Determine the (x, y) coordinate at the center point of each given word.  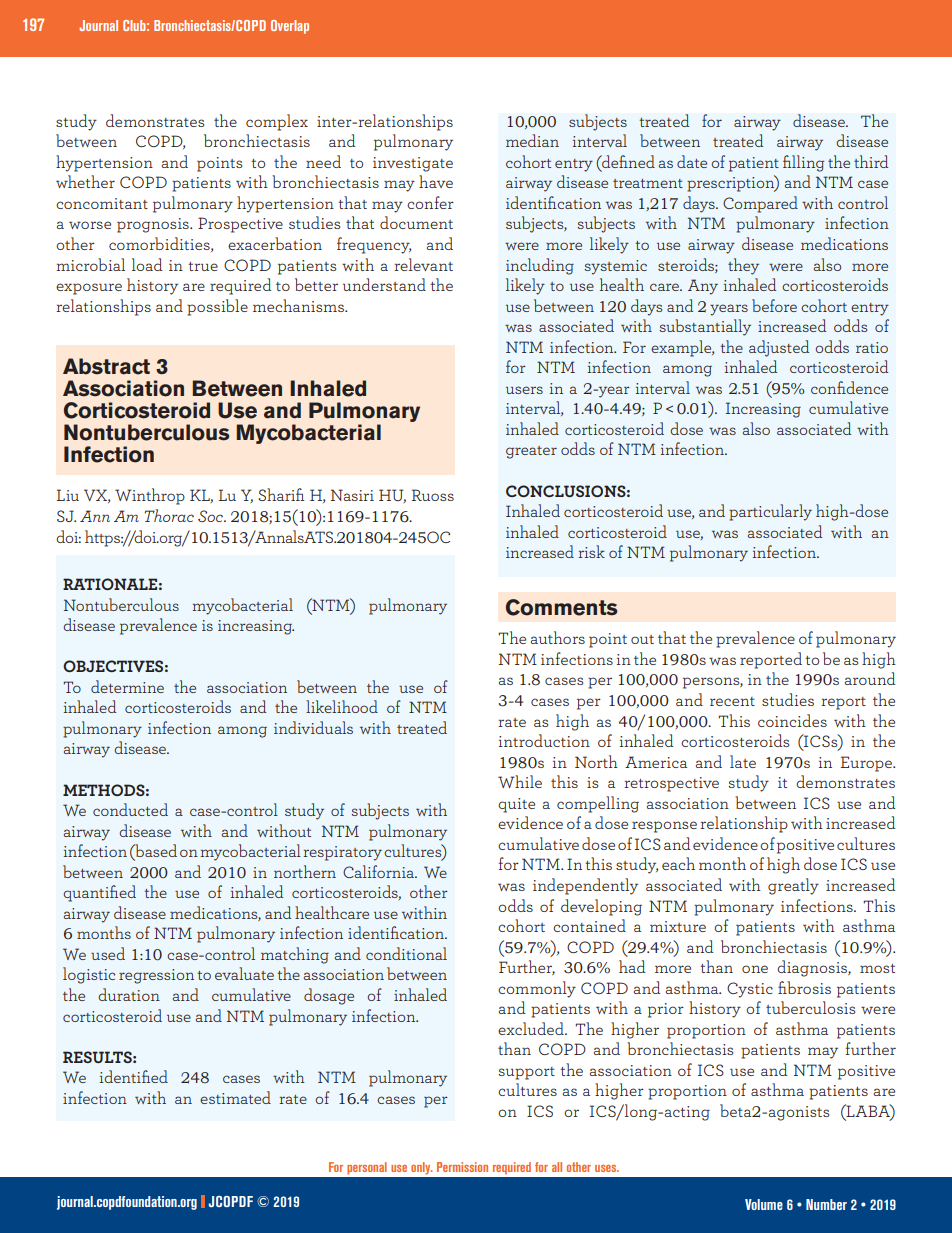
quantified (99, 893)
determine (127, 686)
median (532, 140)
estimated (235, 1097)
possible (217, 307)
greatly (793, 886)
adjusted (779, 348)
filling (803, 163)
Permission (462, 1167)
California (379, 871)
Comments (562, 607)
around (870, 678)
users (524, 390)
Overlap (290, 27)
